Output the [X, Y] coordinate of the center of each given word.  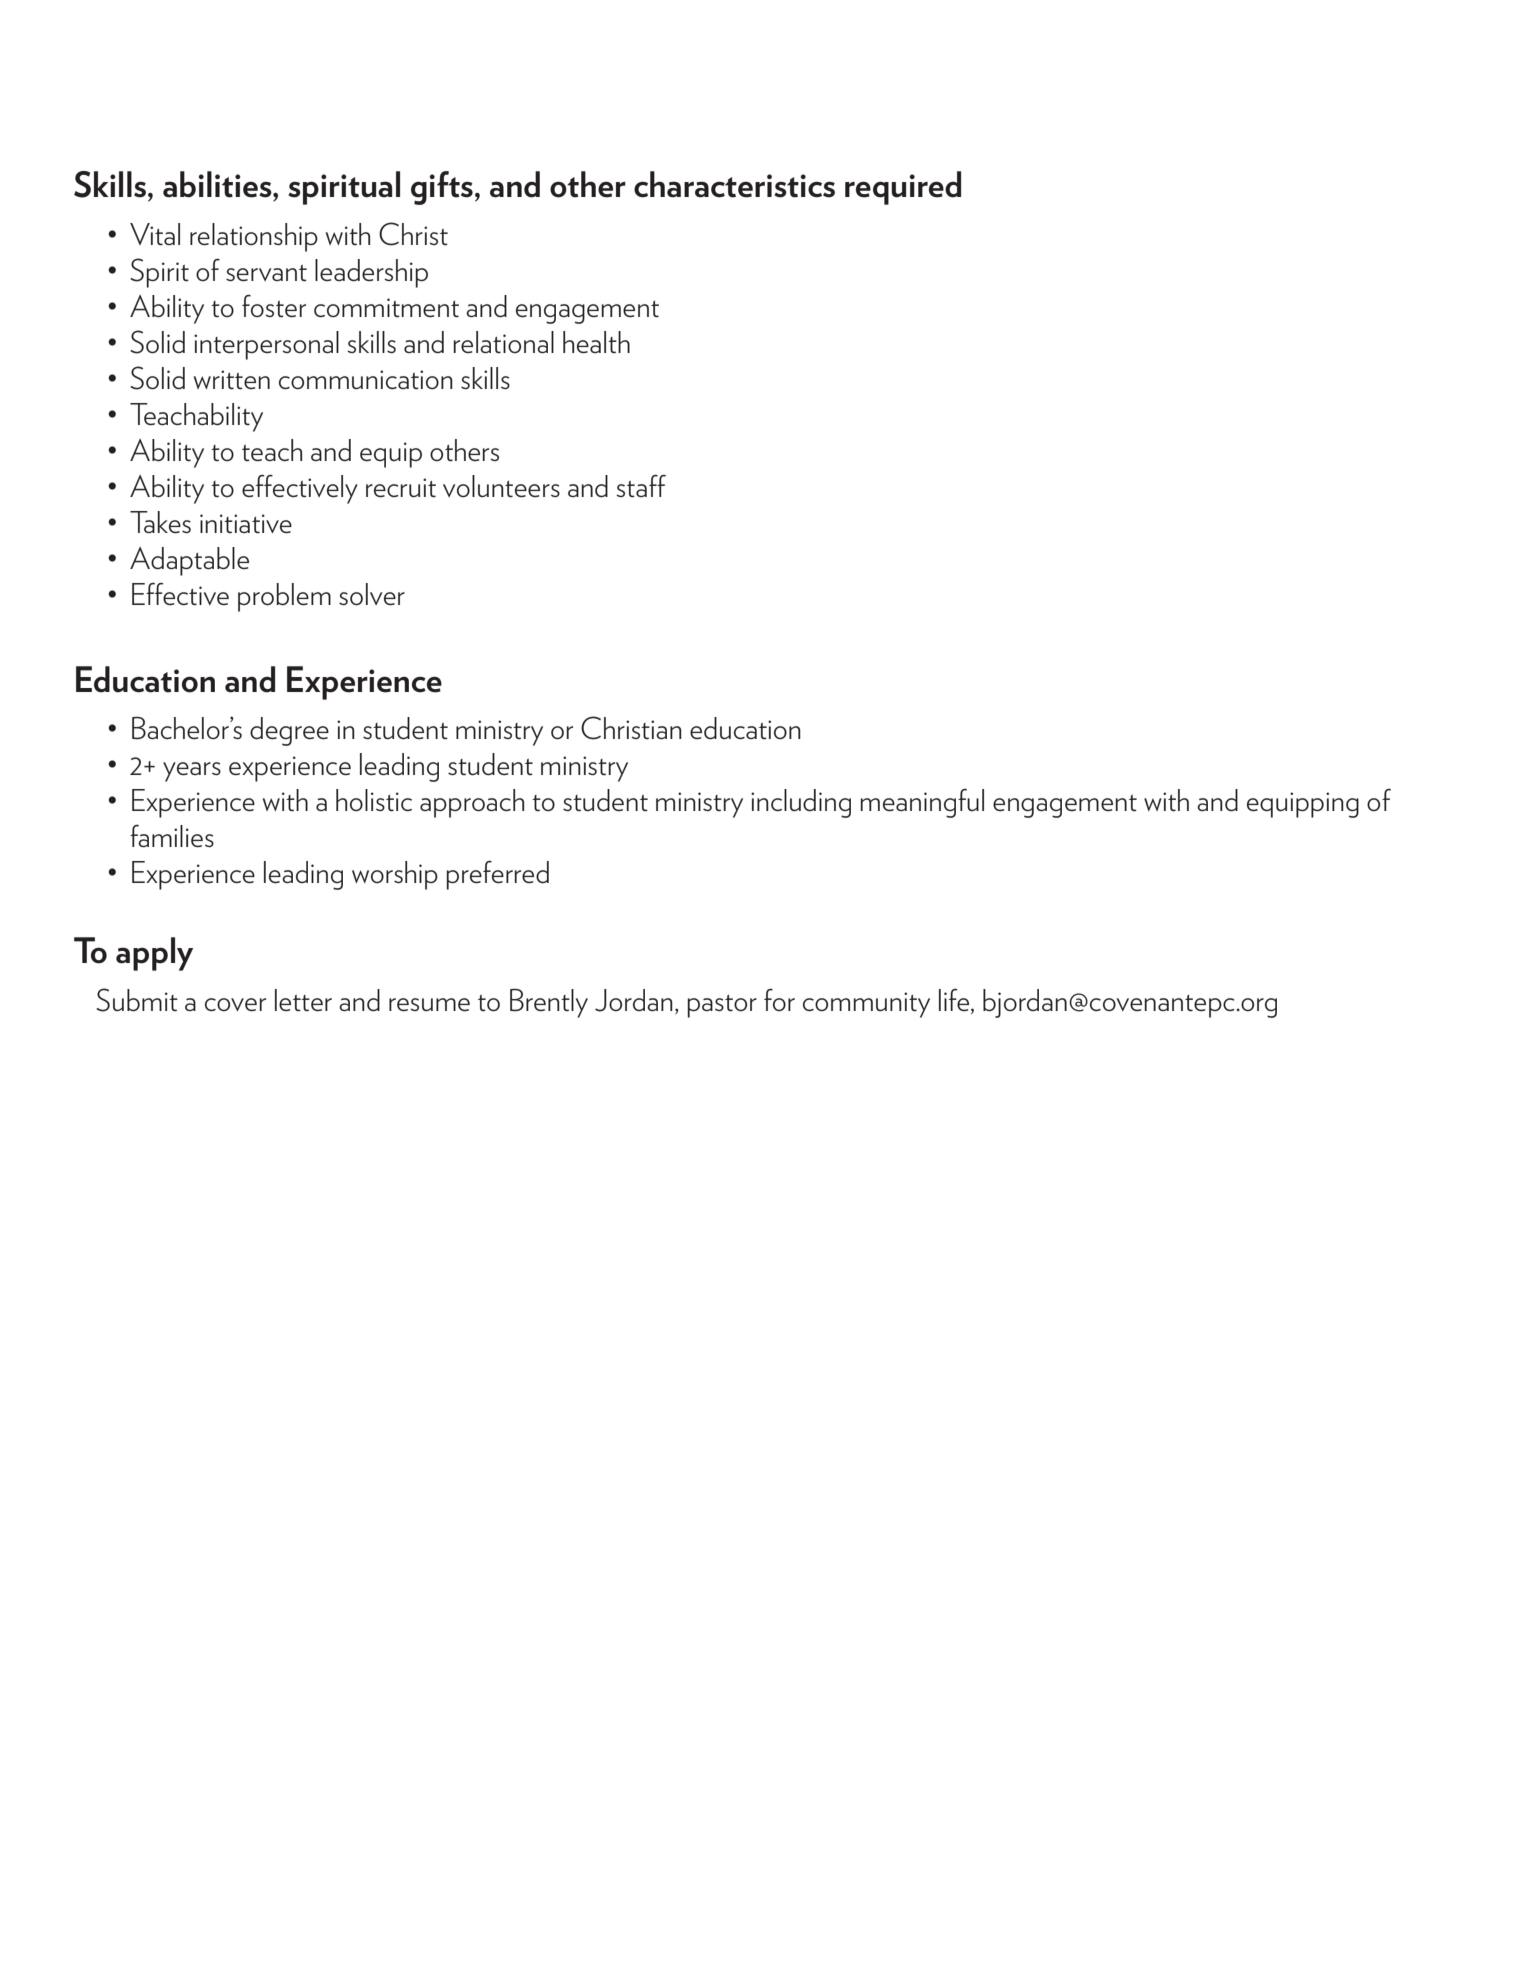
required [903, 188]
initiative [246, 524]
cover [235, 1005]
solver [372, 594]
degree [289, 731]
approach [472, 803]
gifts [442, 188]
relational [503, 342]
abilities [218, 184]
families [172, 836]
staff [641, 486]
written [232, 380]
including [801, 803]
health [596, 342]
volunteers [501, 486]
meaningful [922, 803]
